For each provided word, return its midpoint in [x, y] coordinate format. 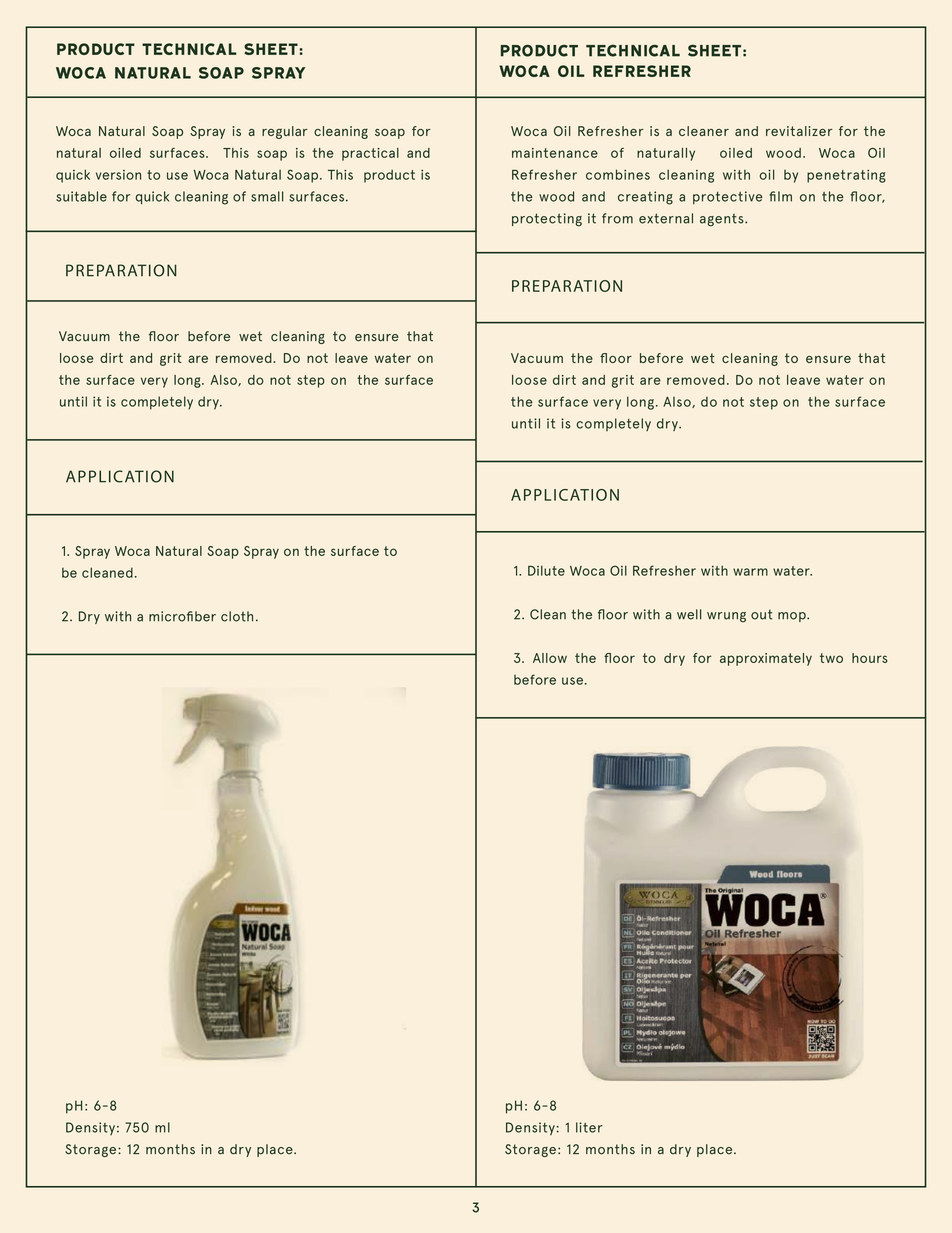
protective [728, 197]
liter [589, 1127]
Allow [550, 658]
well [689, 614]
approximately [766, 659]
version [118, 175]
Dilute [546, 570]
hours [870, 658]
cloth [237, 616]
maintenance [555, 153]
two [831, 658]
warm [750, 572]
